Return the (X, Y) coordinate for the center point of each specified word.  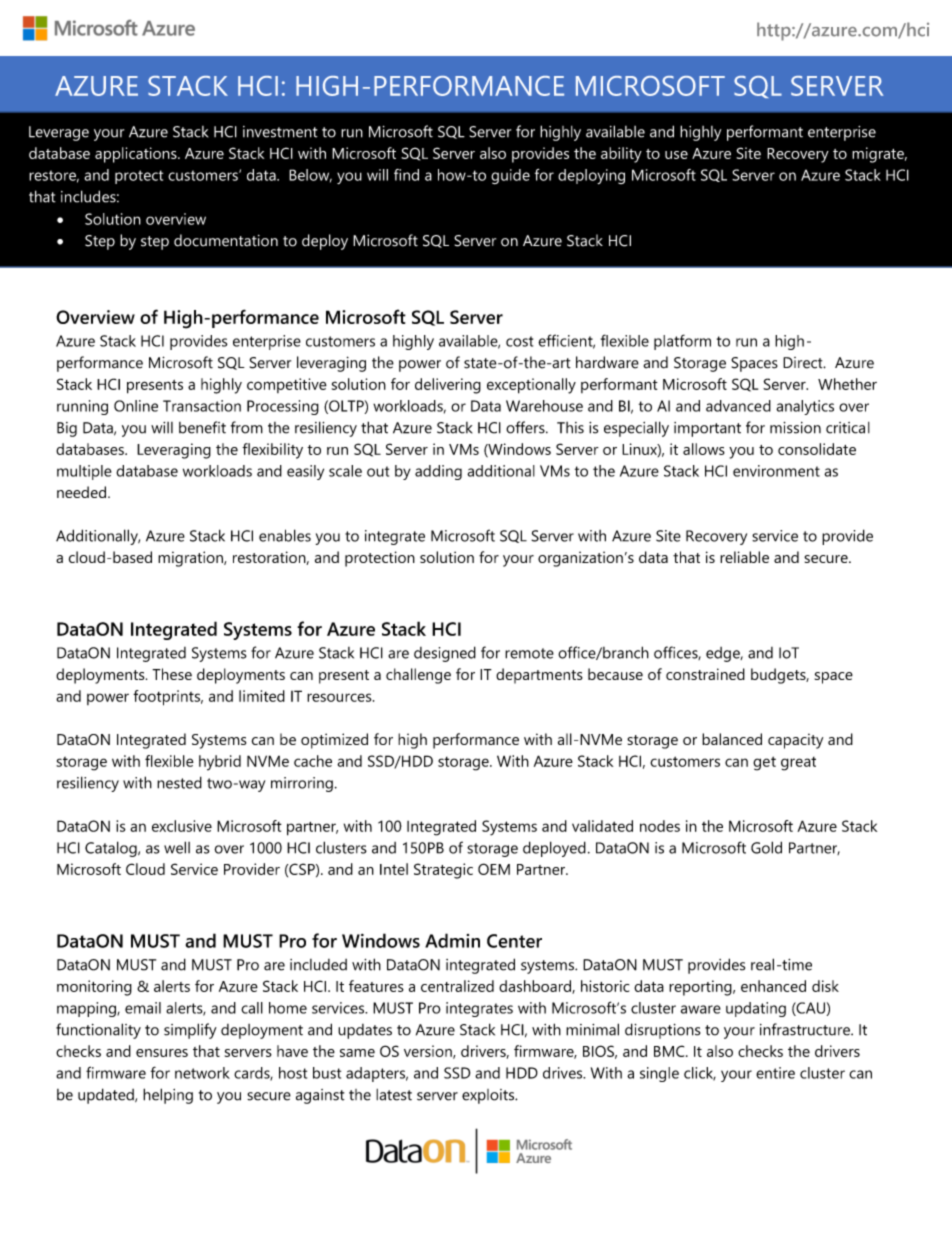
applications (137, 155)
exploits (489, 1096)
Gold (766, 847)
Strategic (443, 871)
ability (621, 155)
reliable (744, 557)
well (177, 847)
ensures (162, 1053)
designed (445, 654)
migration (191, 559)
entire (775, 1073)
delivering (448, 386)
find (406, 175)
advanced (738, 406)
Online (136, 406)
